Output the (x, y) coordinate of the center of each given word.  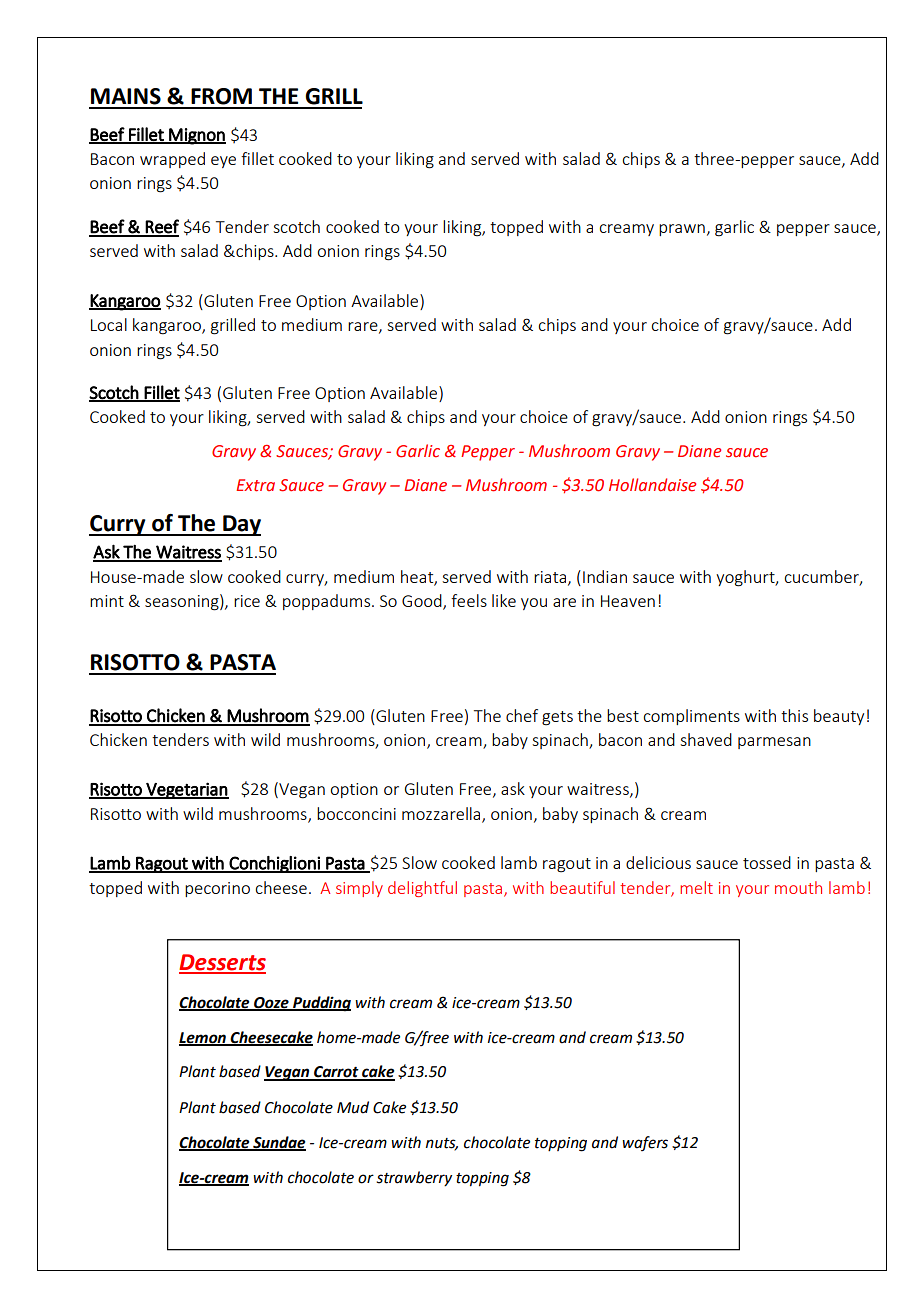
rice (247, 601)
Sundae (278, 1143)
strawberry (414, 1179)
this (794, 715)
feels (469, 600)
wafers (645, 1143)
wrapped (172, 160)
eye (223, 162)
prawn (682, 230)
